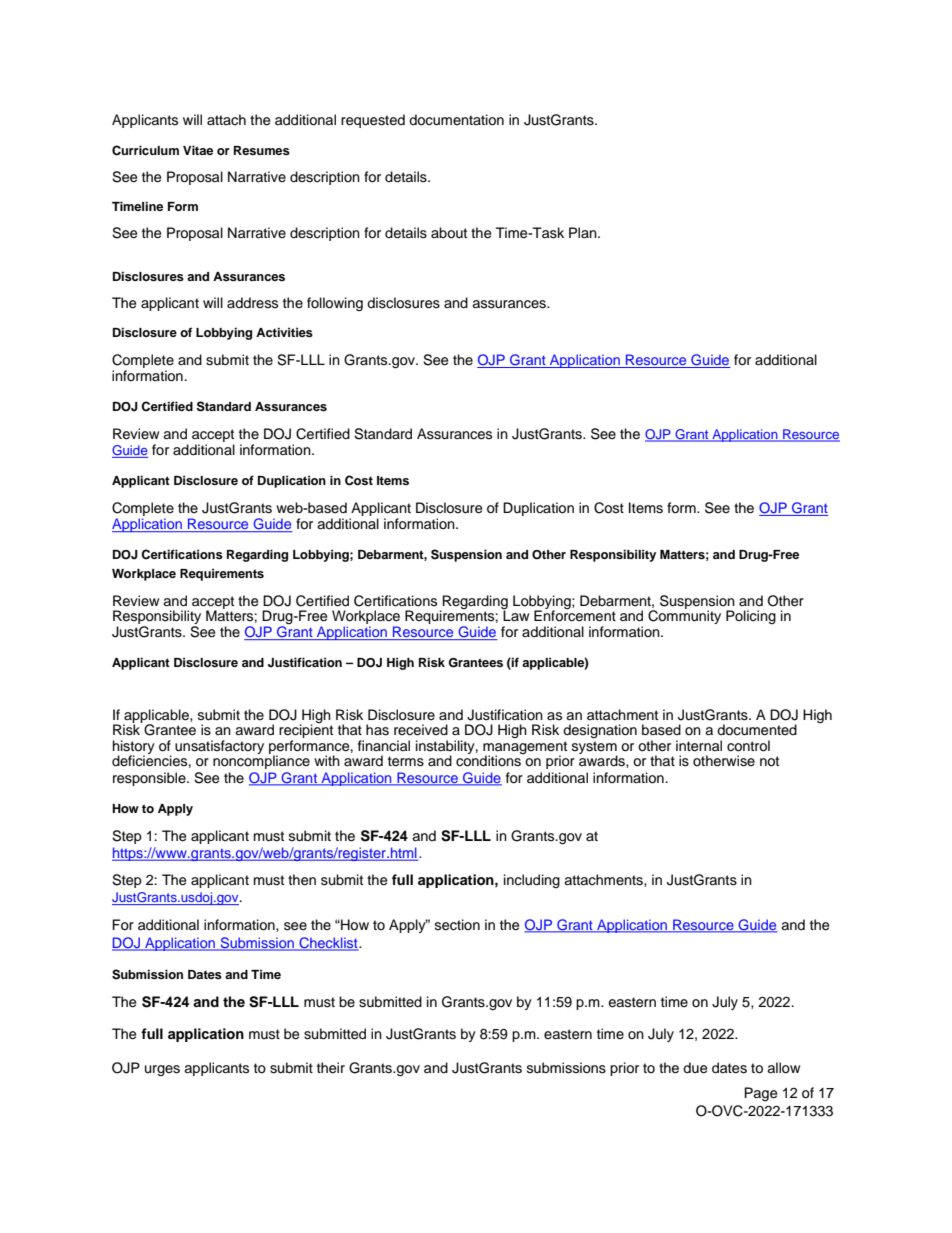  I want to click on Vitae, so click(198, 150).
